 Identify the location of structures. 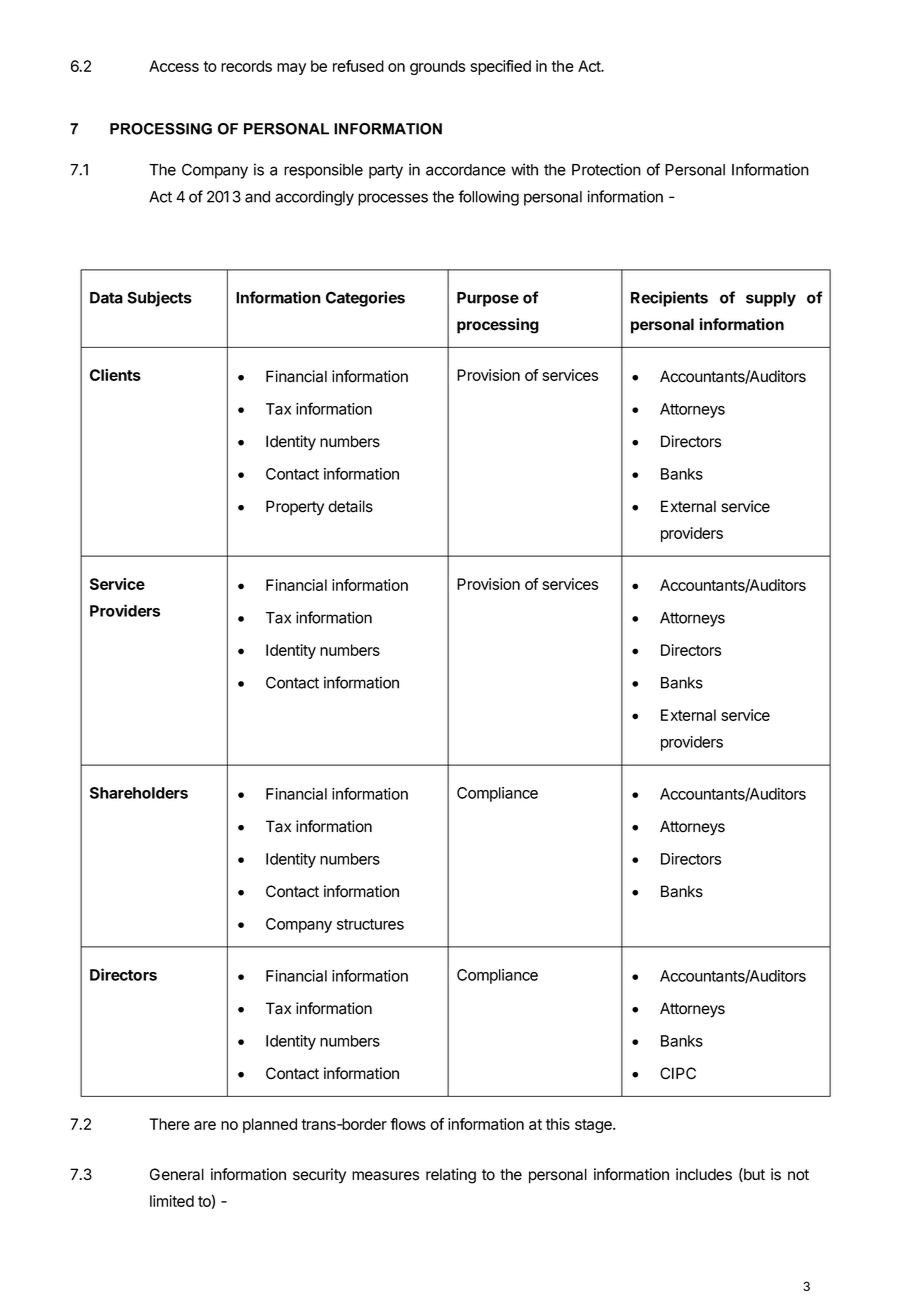
(370, 924).
